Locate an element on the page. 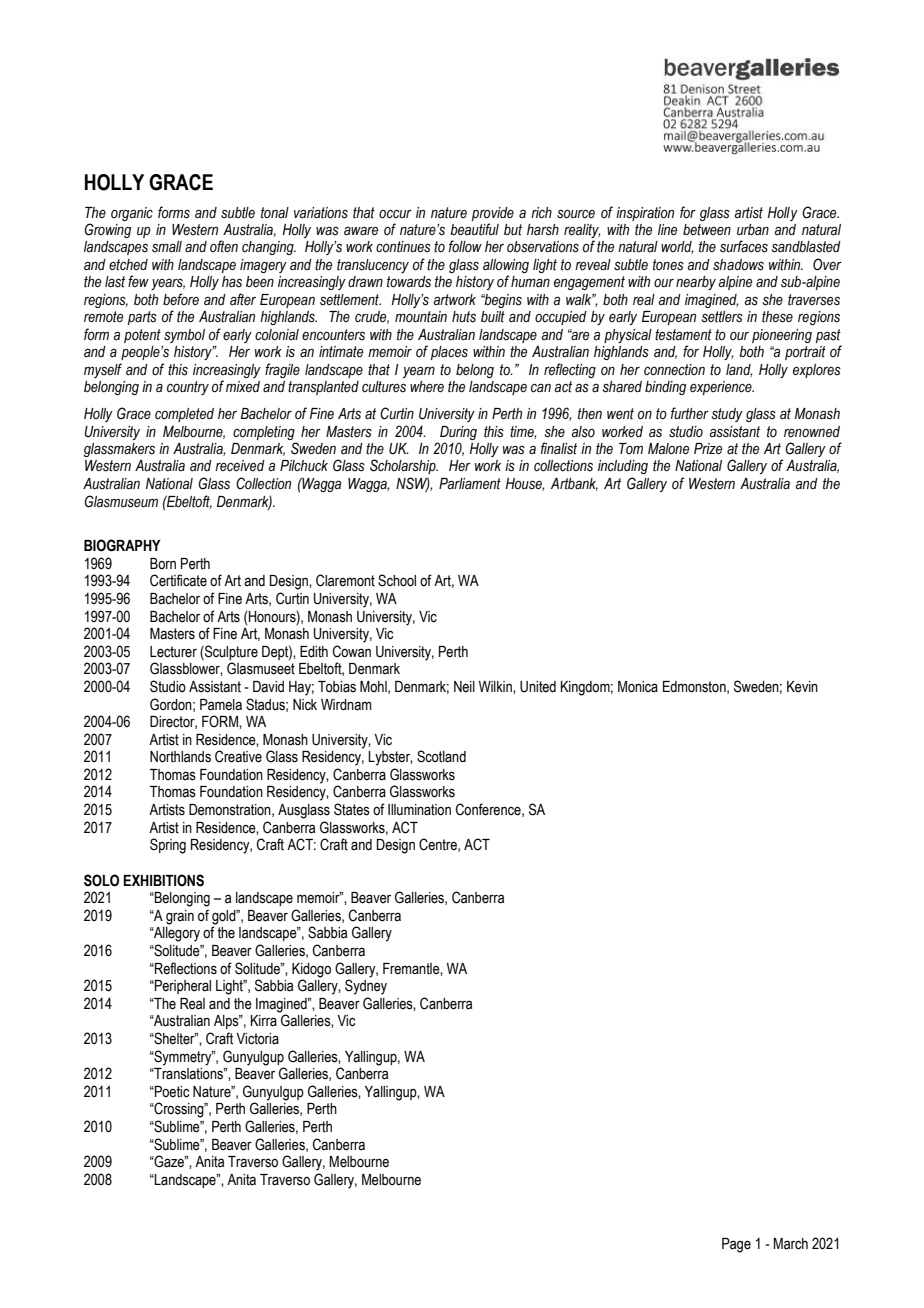 The height and width of the image is (1308, 924). Parliament is located at coordinates (470, 484).
